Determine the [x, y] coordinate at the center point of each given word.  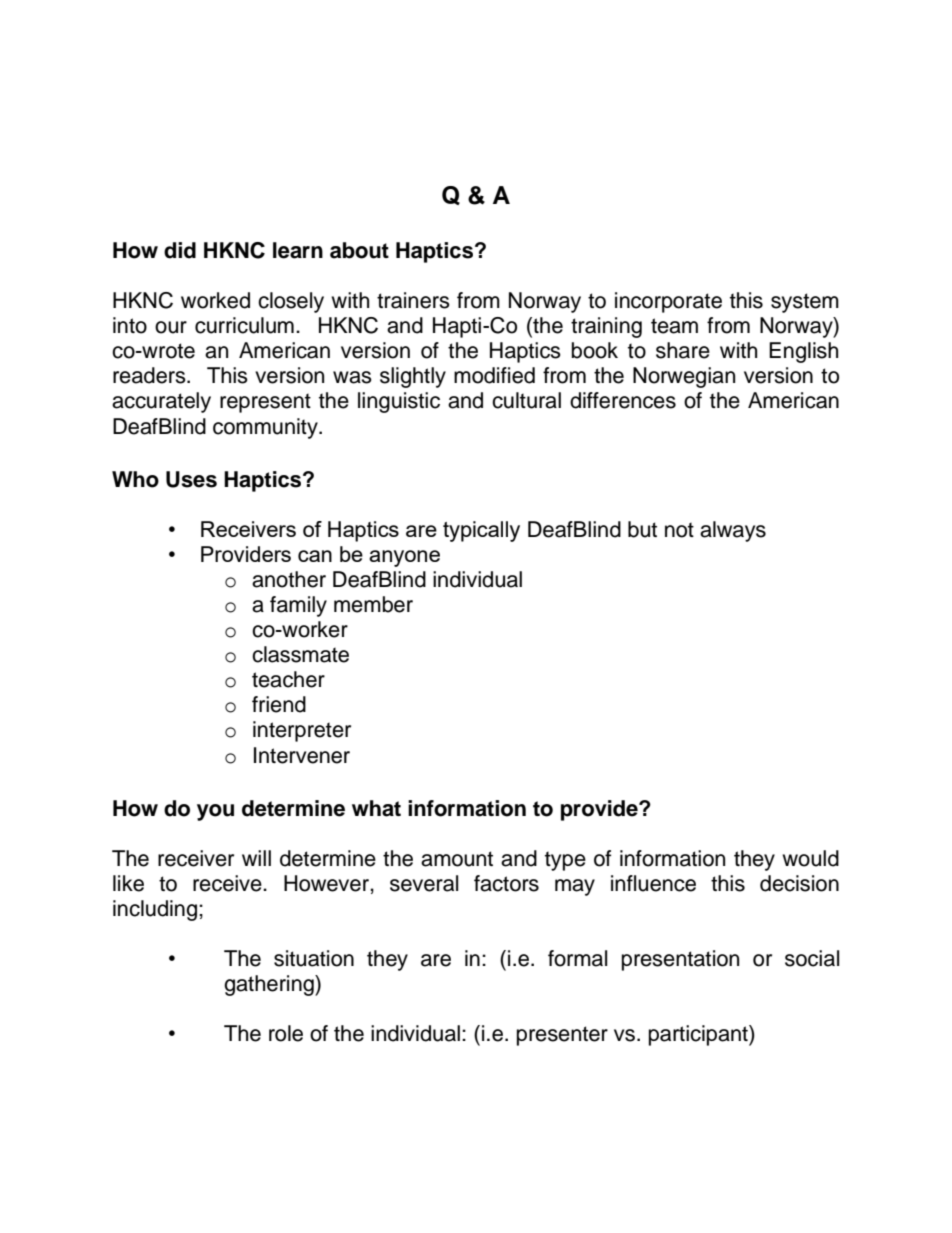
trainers [413, 300]
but [642, 529]
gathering [270, 985]
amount [457, 859]
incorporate [668, 302]
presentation [680, 960]
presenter [562, 1036]
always [733, 531]
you [215, 812]
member [373, 604]
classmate [300, 654]
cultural [526, 400]
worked [215, 300]
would [810, 858]
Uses [191, 479]
